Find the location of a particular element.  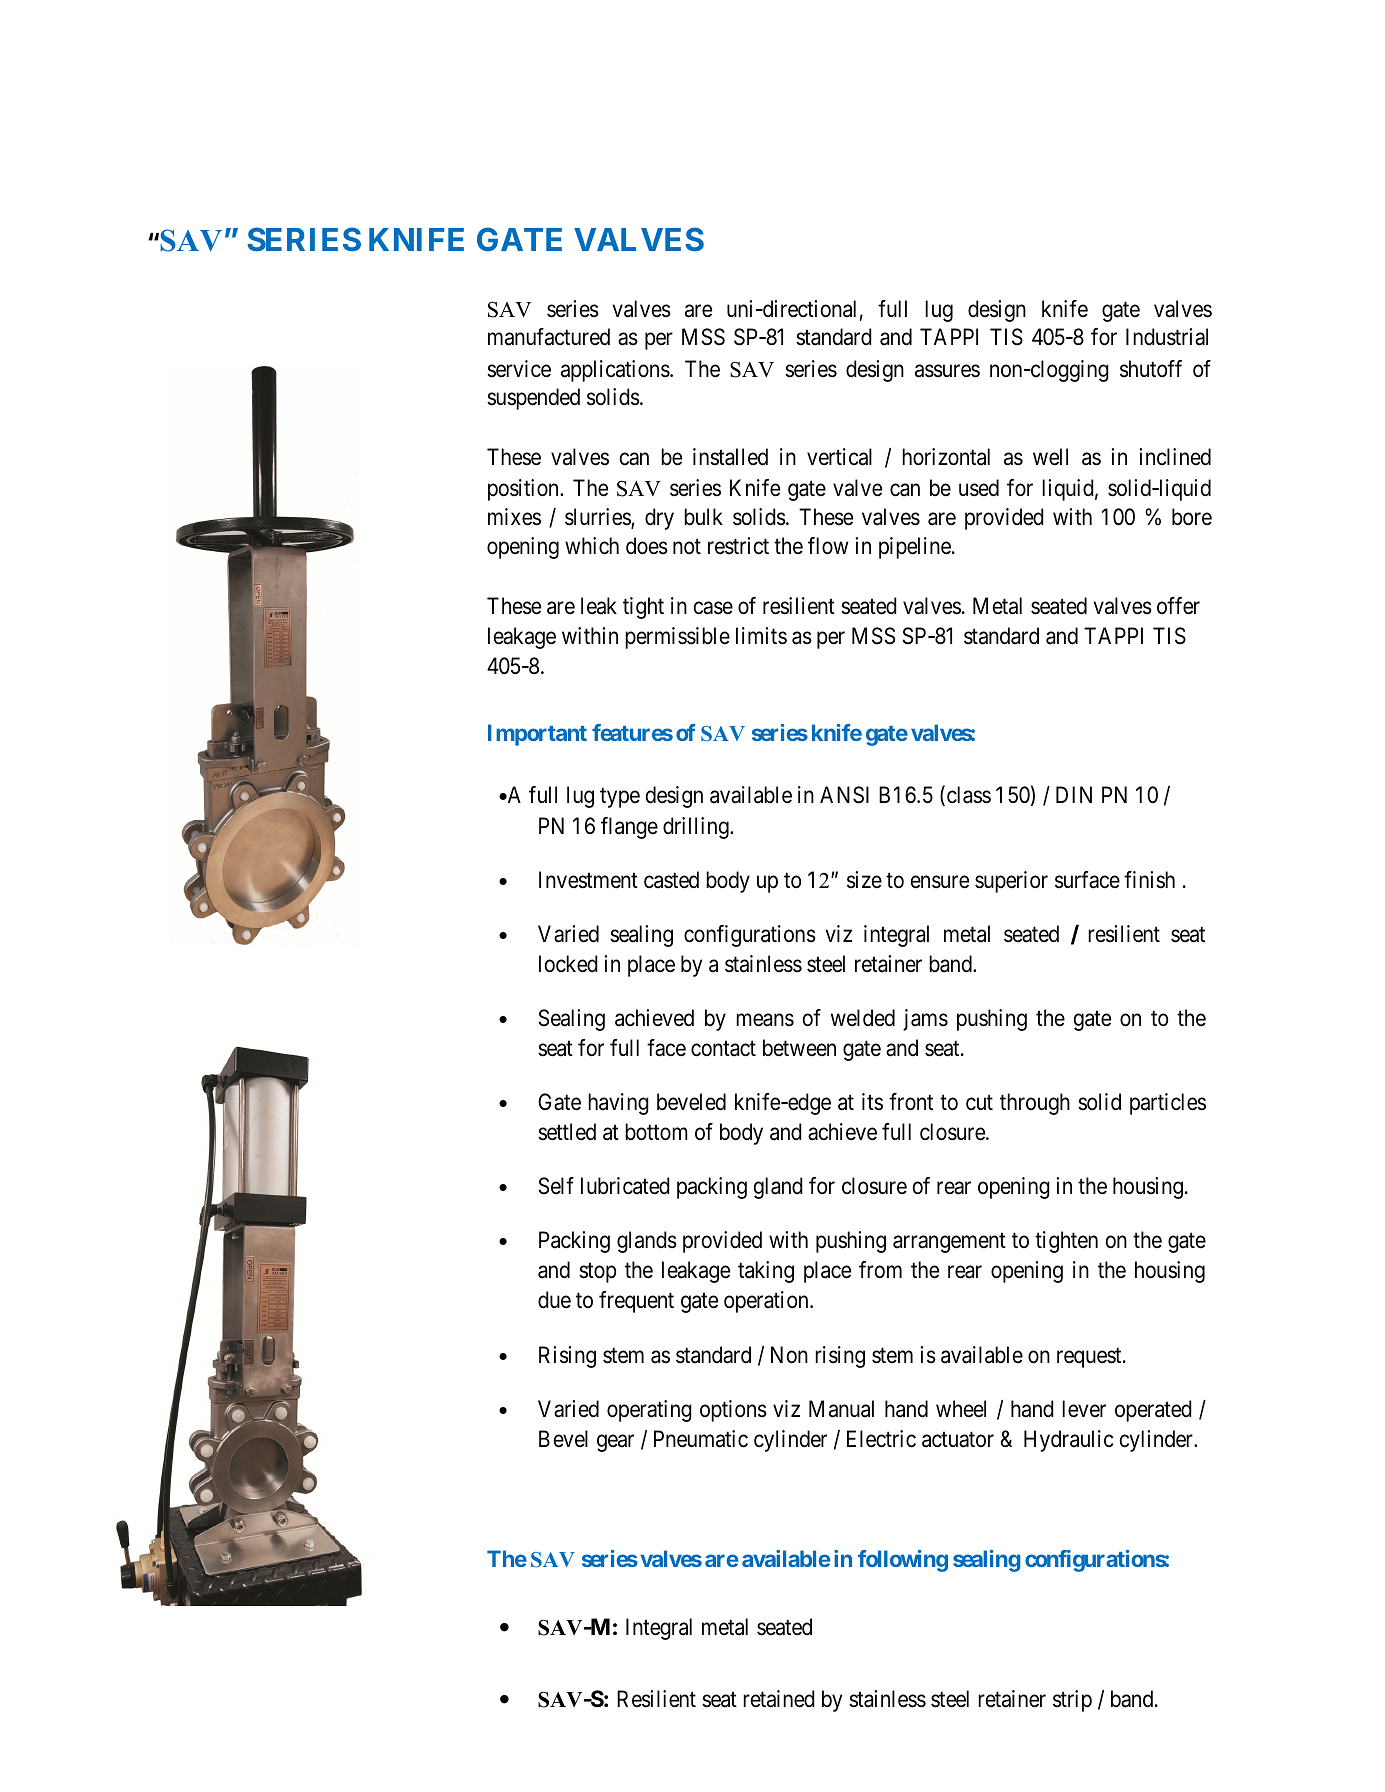

retained is located at coordinates (779, 1699).
